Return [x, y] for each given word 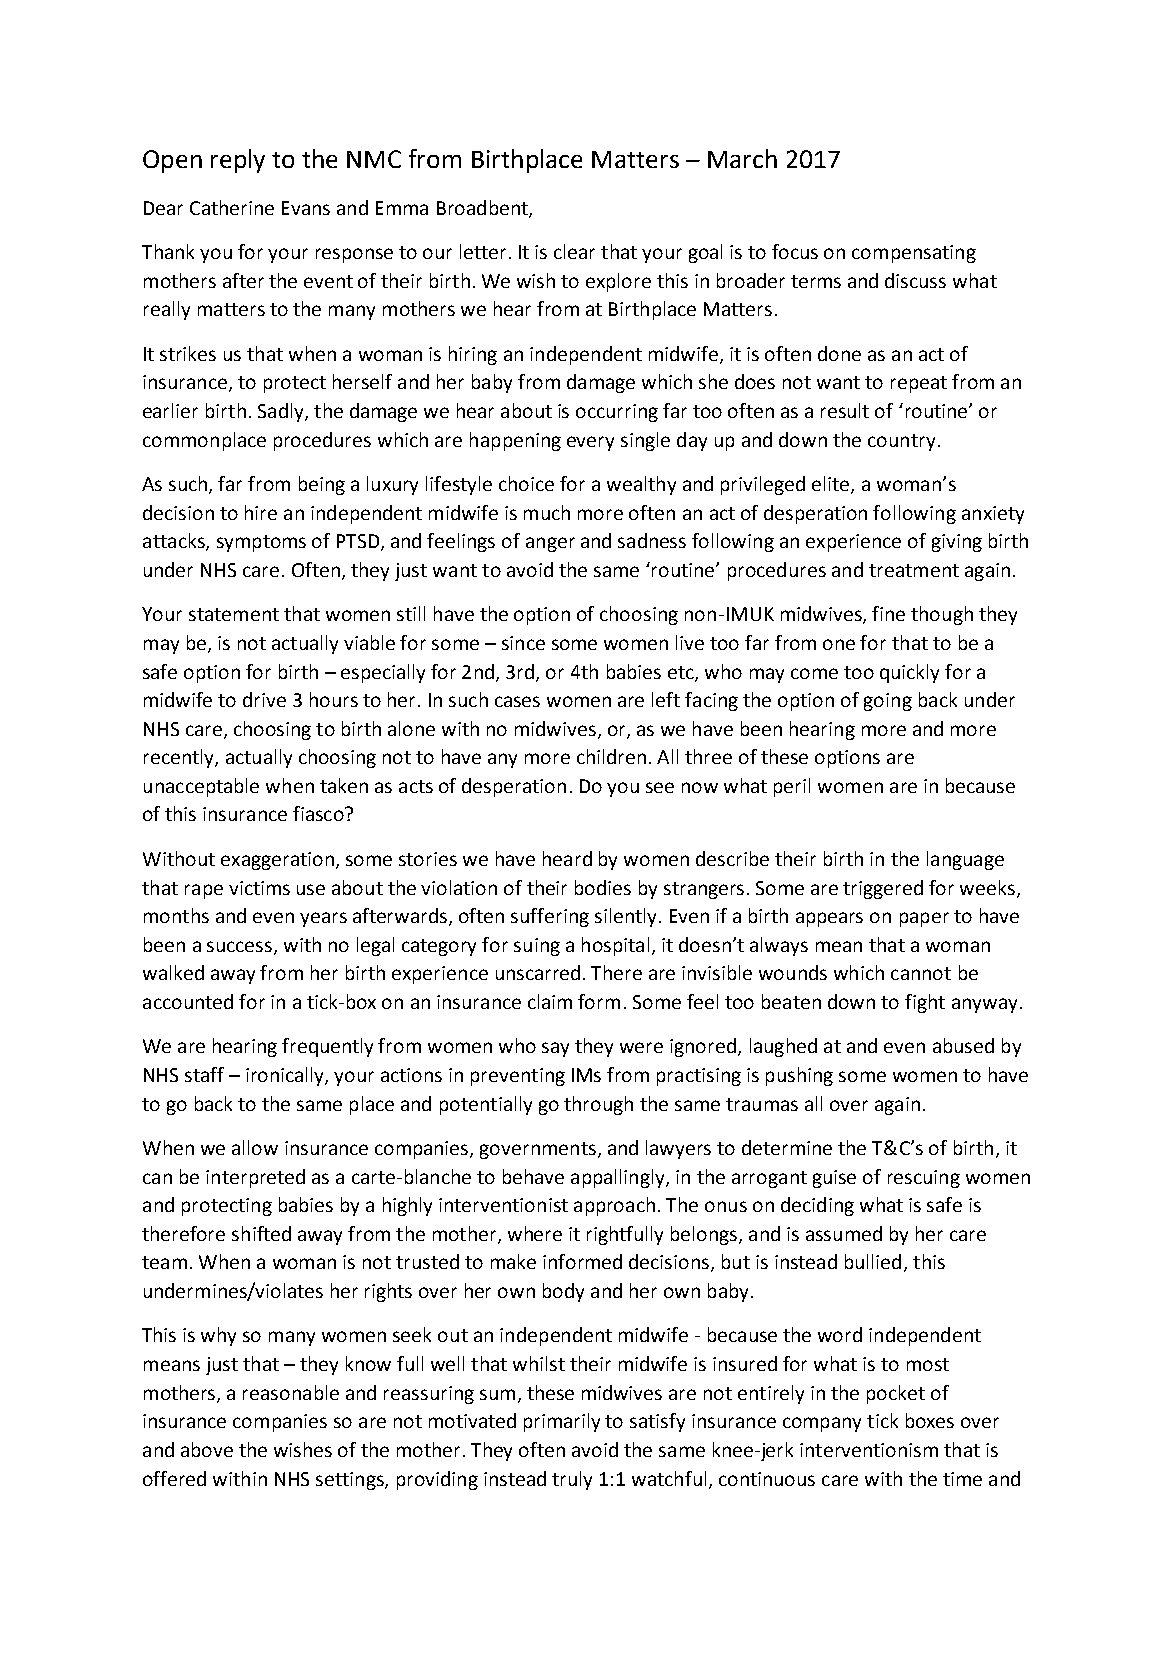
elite [832, 485]
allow [255, 1147]
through [598, 1105]
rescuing [924, 1179]
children [611, 756]
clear [574, 251]
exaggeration [277, 861]
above [207, 1449]
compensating [914, 254]
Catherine [232, 207]
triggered [883, 889]
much [547, 512]
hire [261, 512]
